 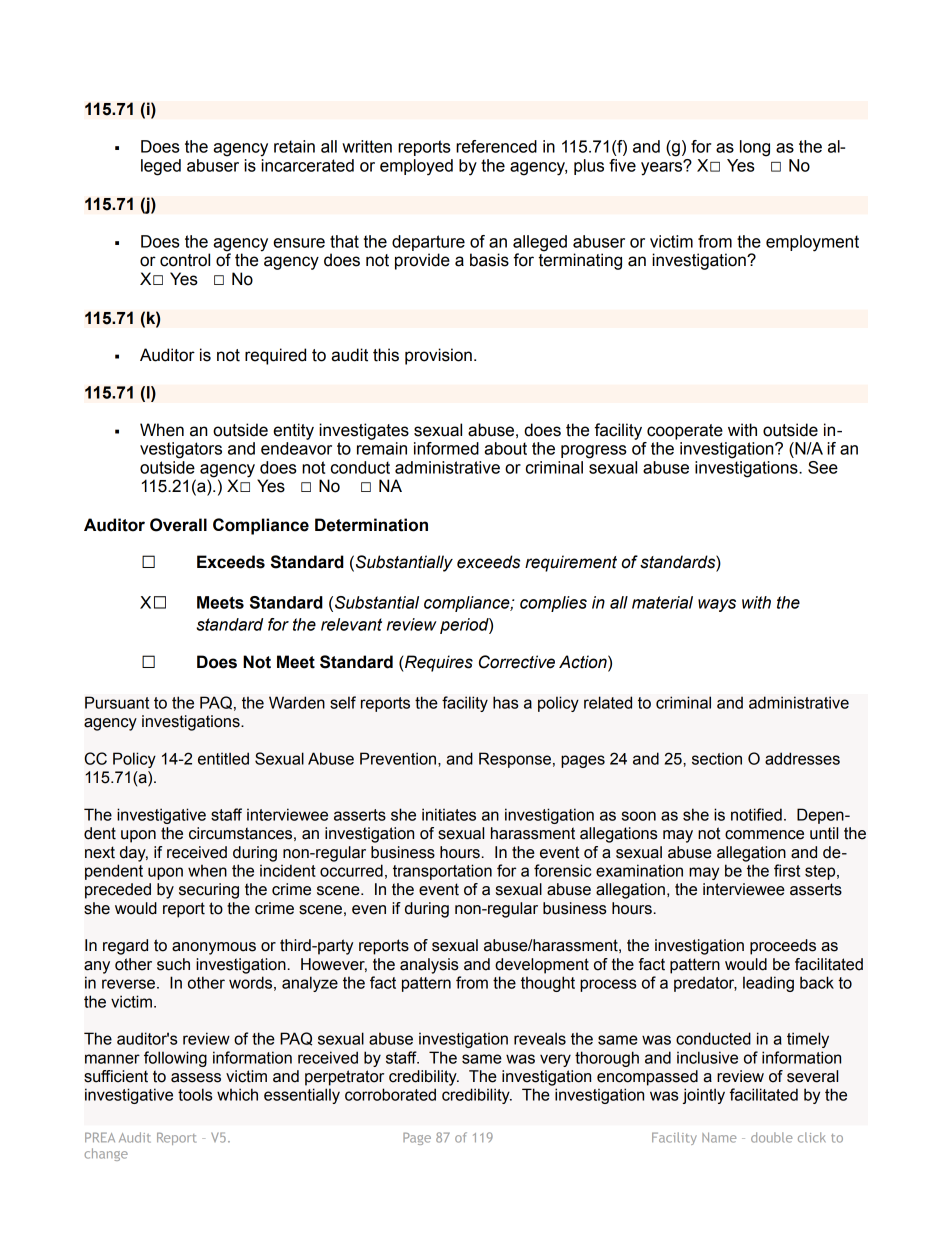 What do you see at coordinates (195, 1094) in the image?
I see `tools` at bounding box center [195, 1094].
